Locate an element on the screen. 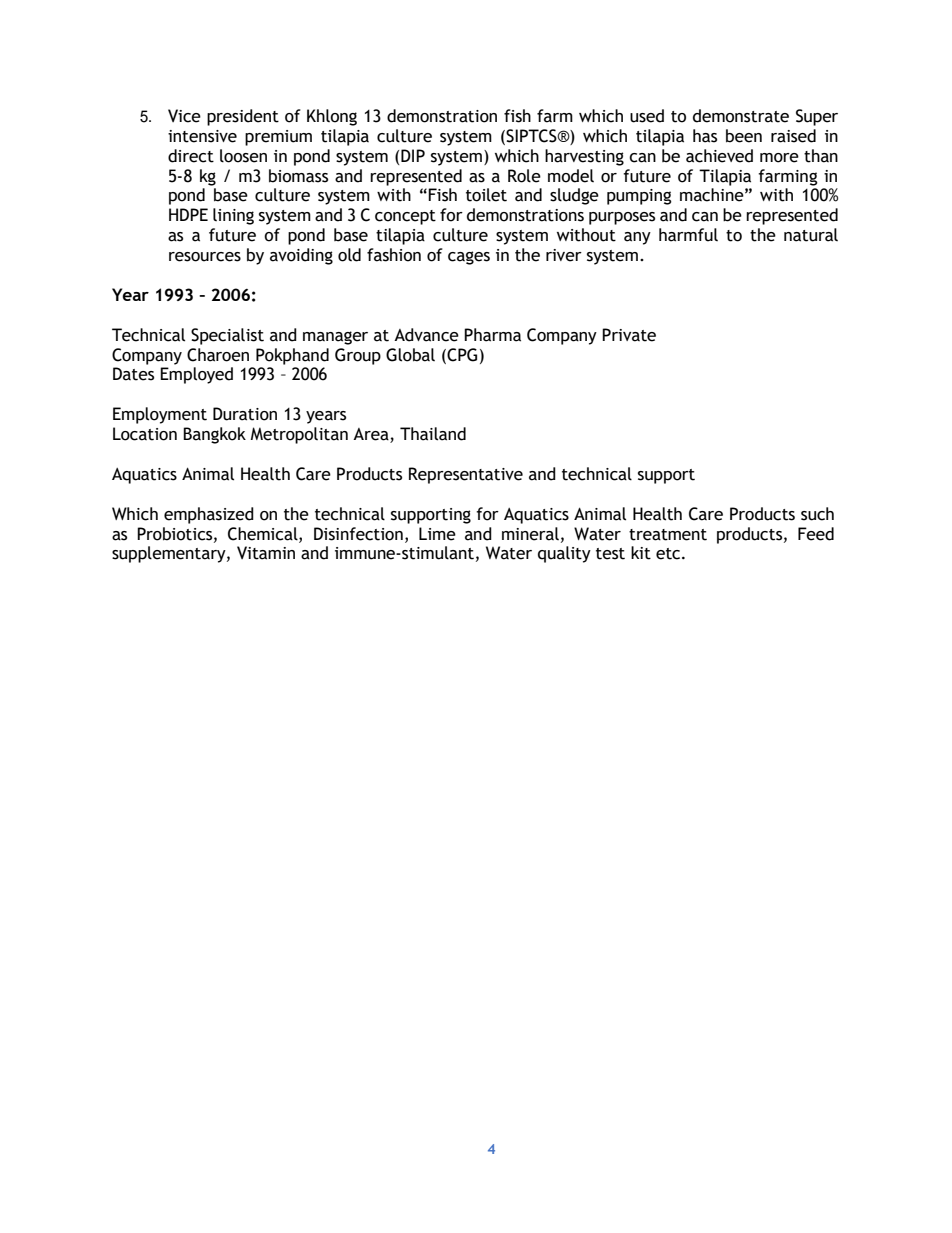 Image resolution: width=952 pixels, height=1233 pixels. been is located at coordinates (744, 136).
